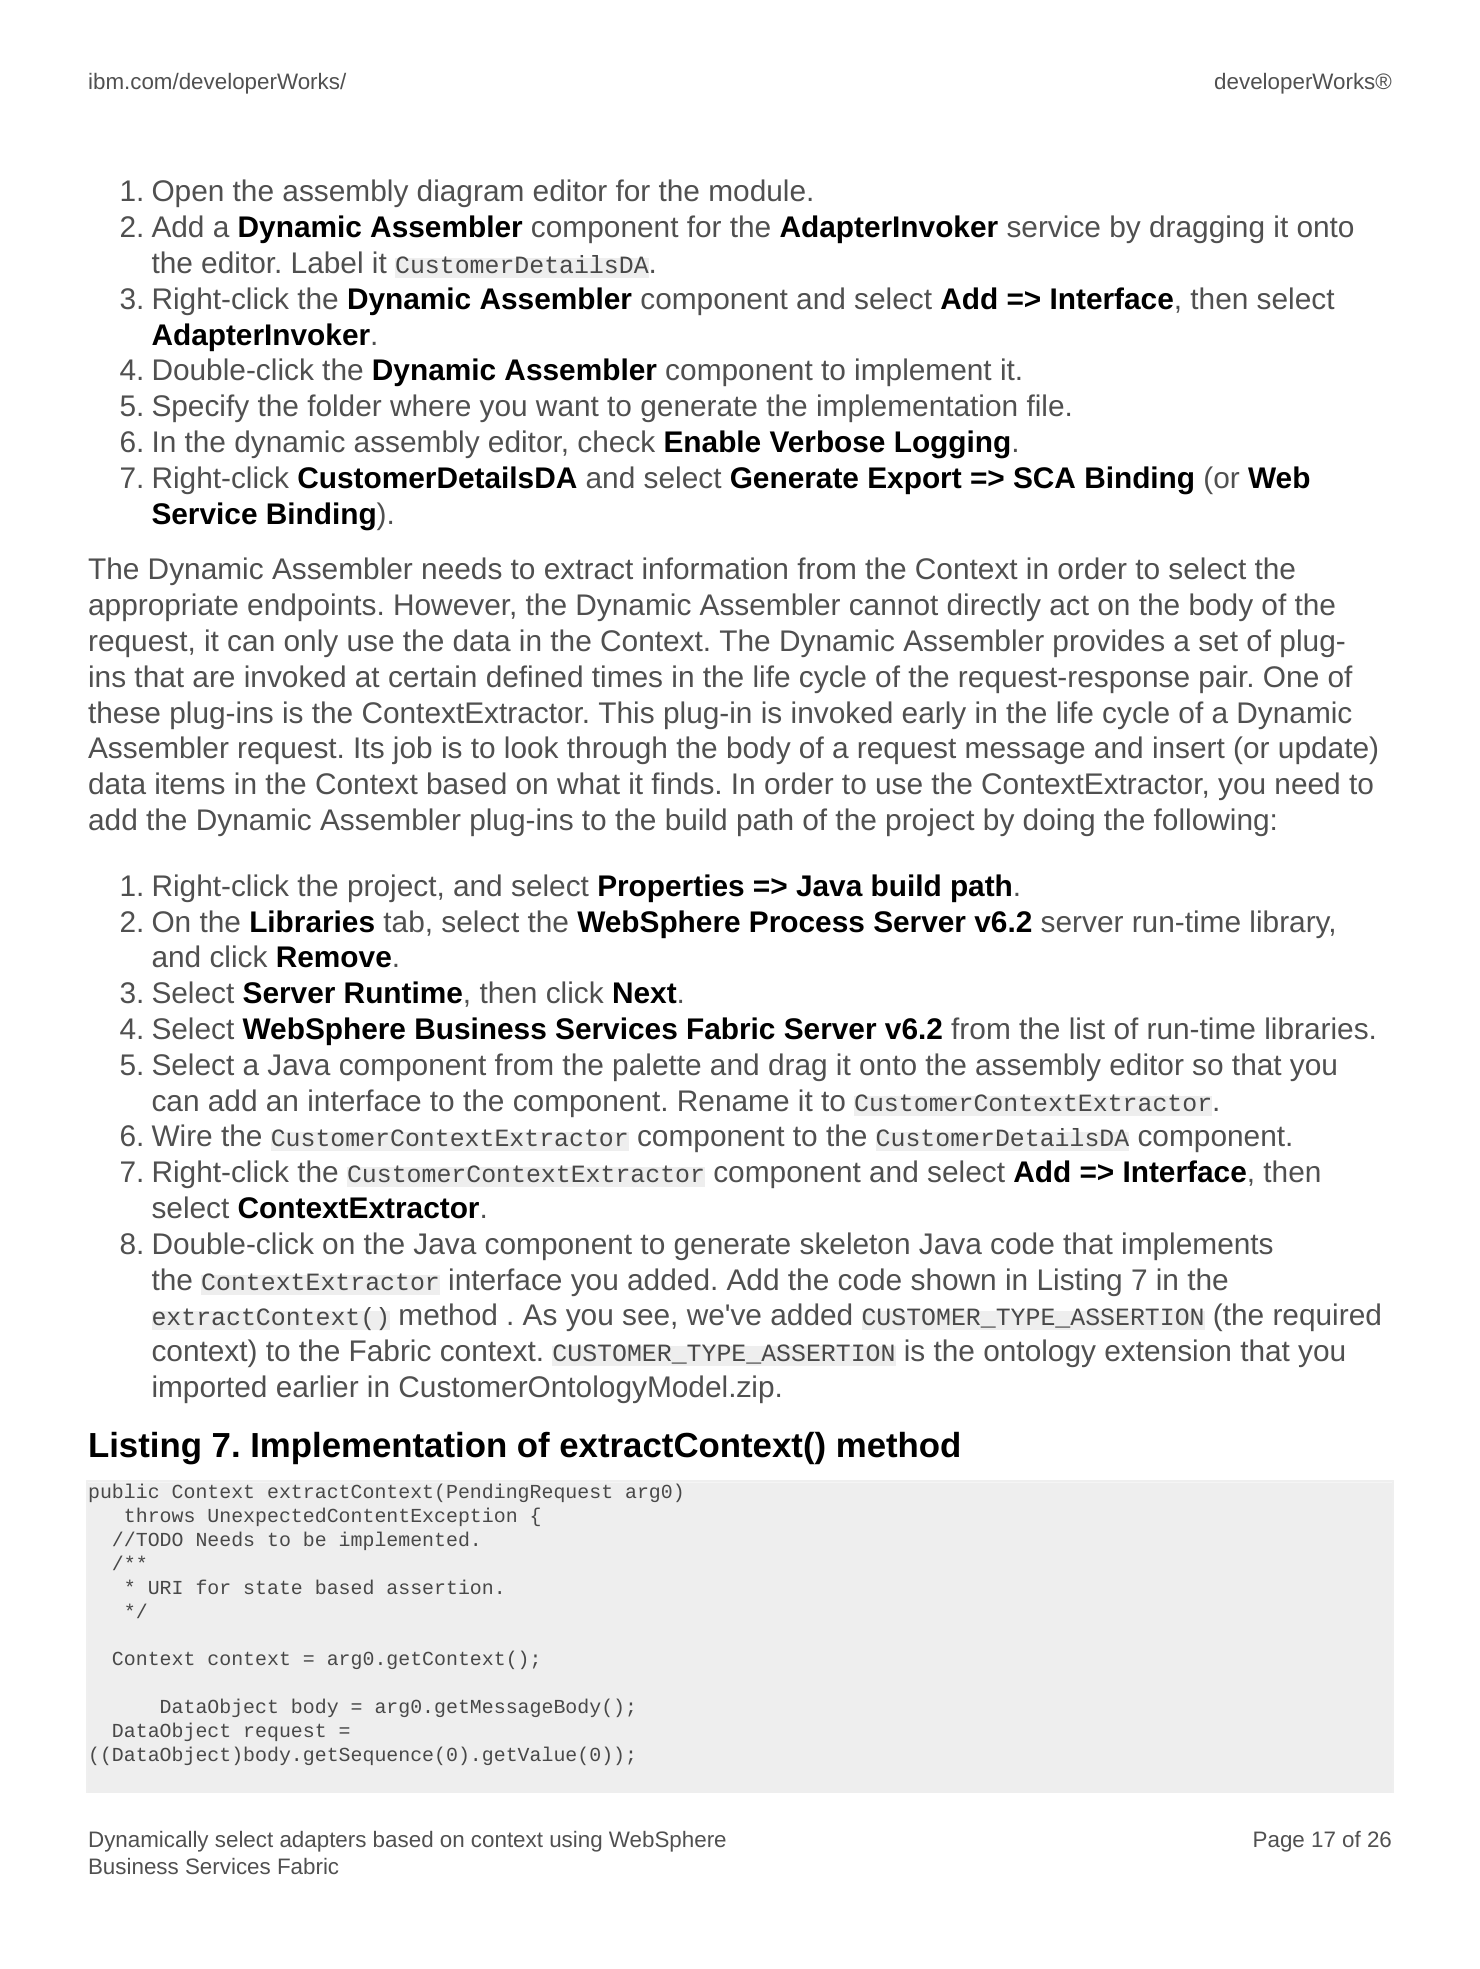 The image size is (1480, 1969). I want to click on following, so click(1211, 822).
